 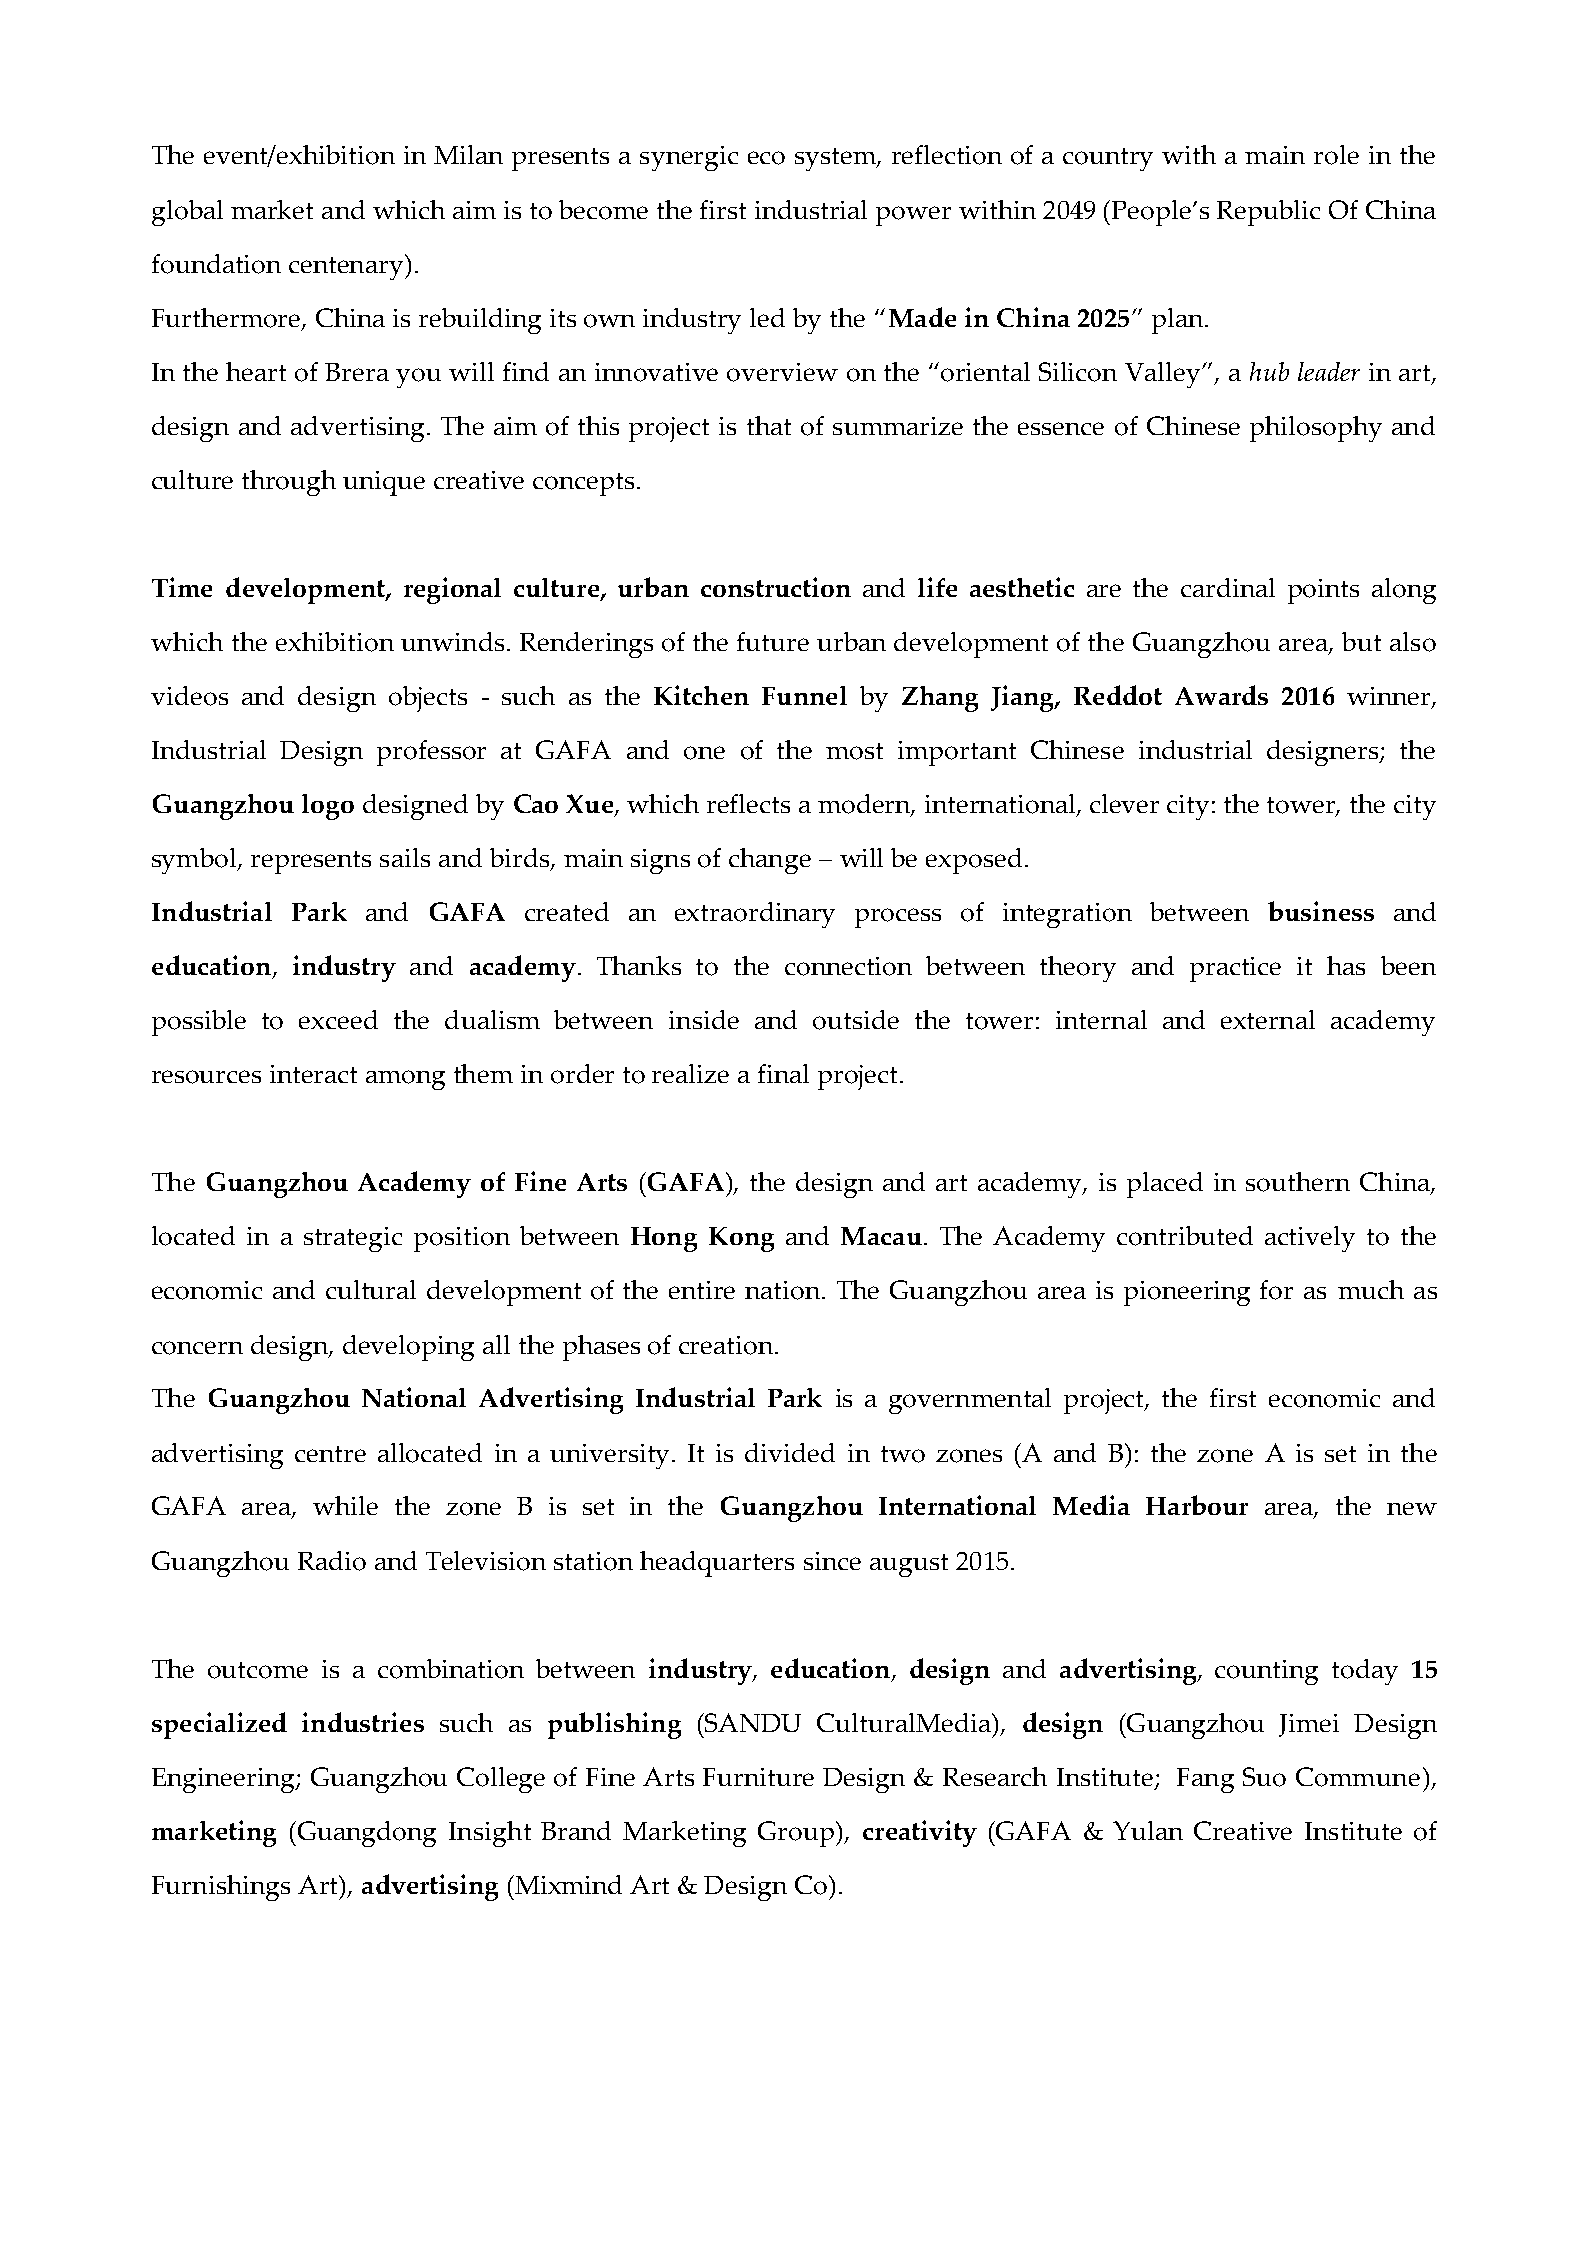 I want to click on Republic, so click(x=1268, y=213).
